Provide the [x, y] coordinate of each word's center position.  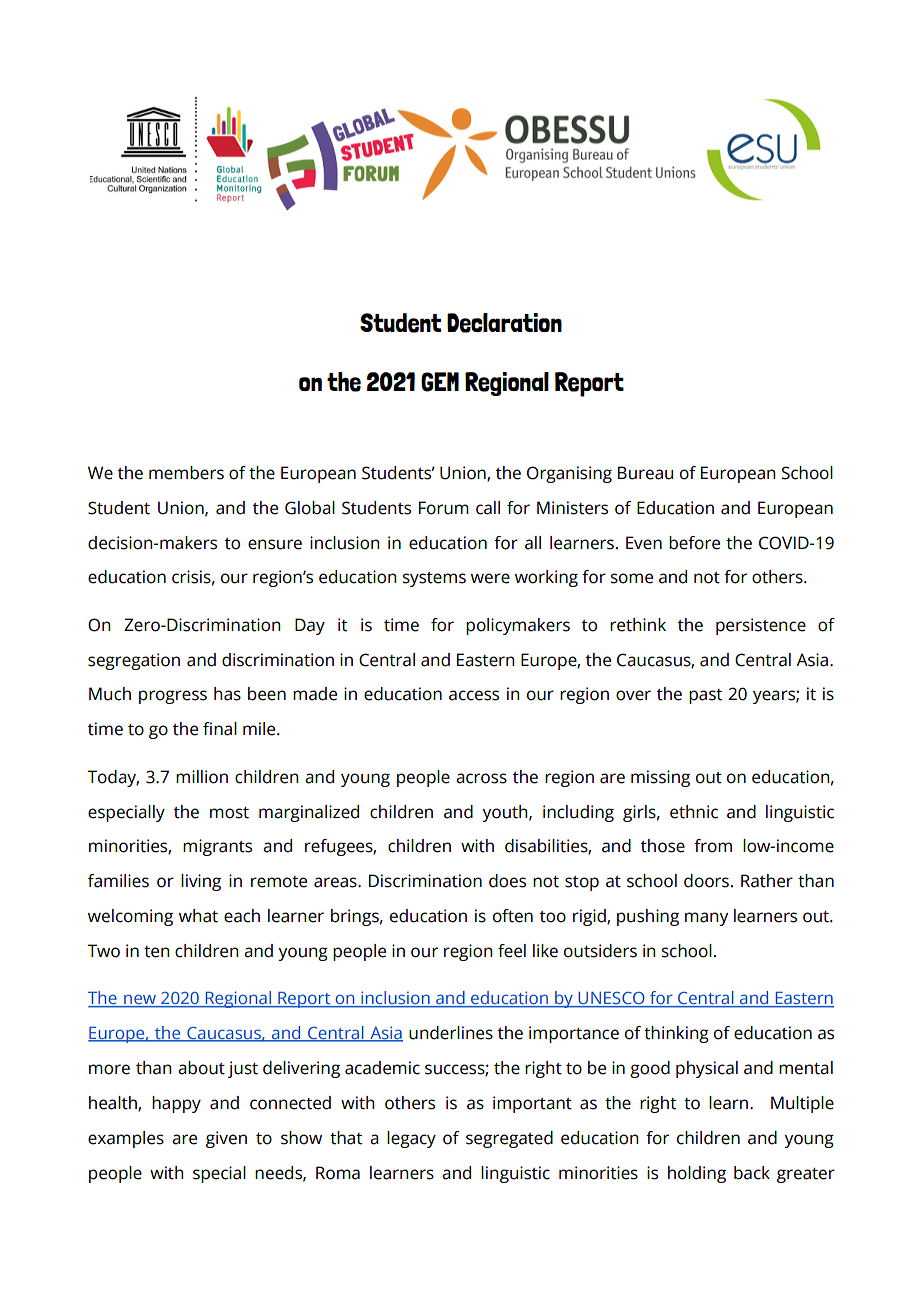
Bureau [645, 473]
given [226, 1139]
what [198, 916]
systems [434, 579]
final [220, 729]
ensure [275, 544]
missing [660, 778]
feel [512, 951]
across [481, 778]
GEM [440, 382]
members [186, 473]
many [706, 919]
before [694, 543]
